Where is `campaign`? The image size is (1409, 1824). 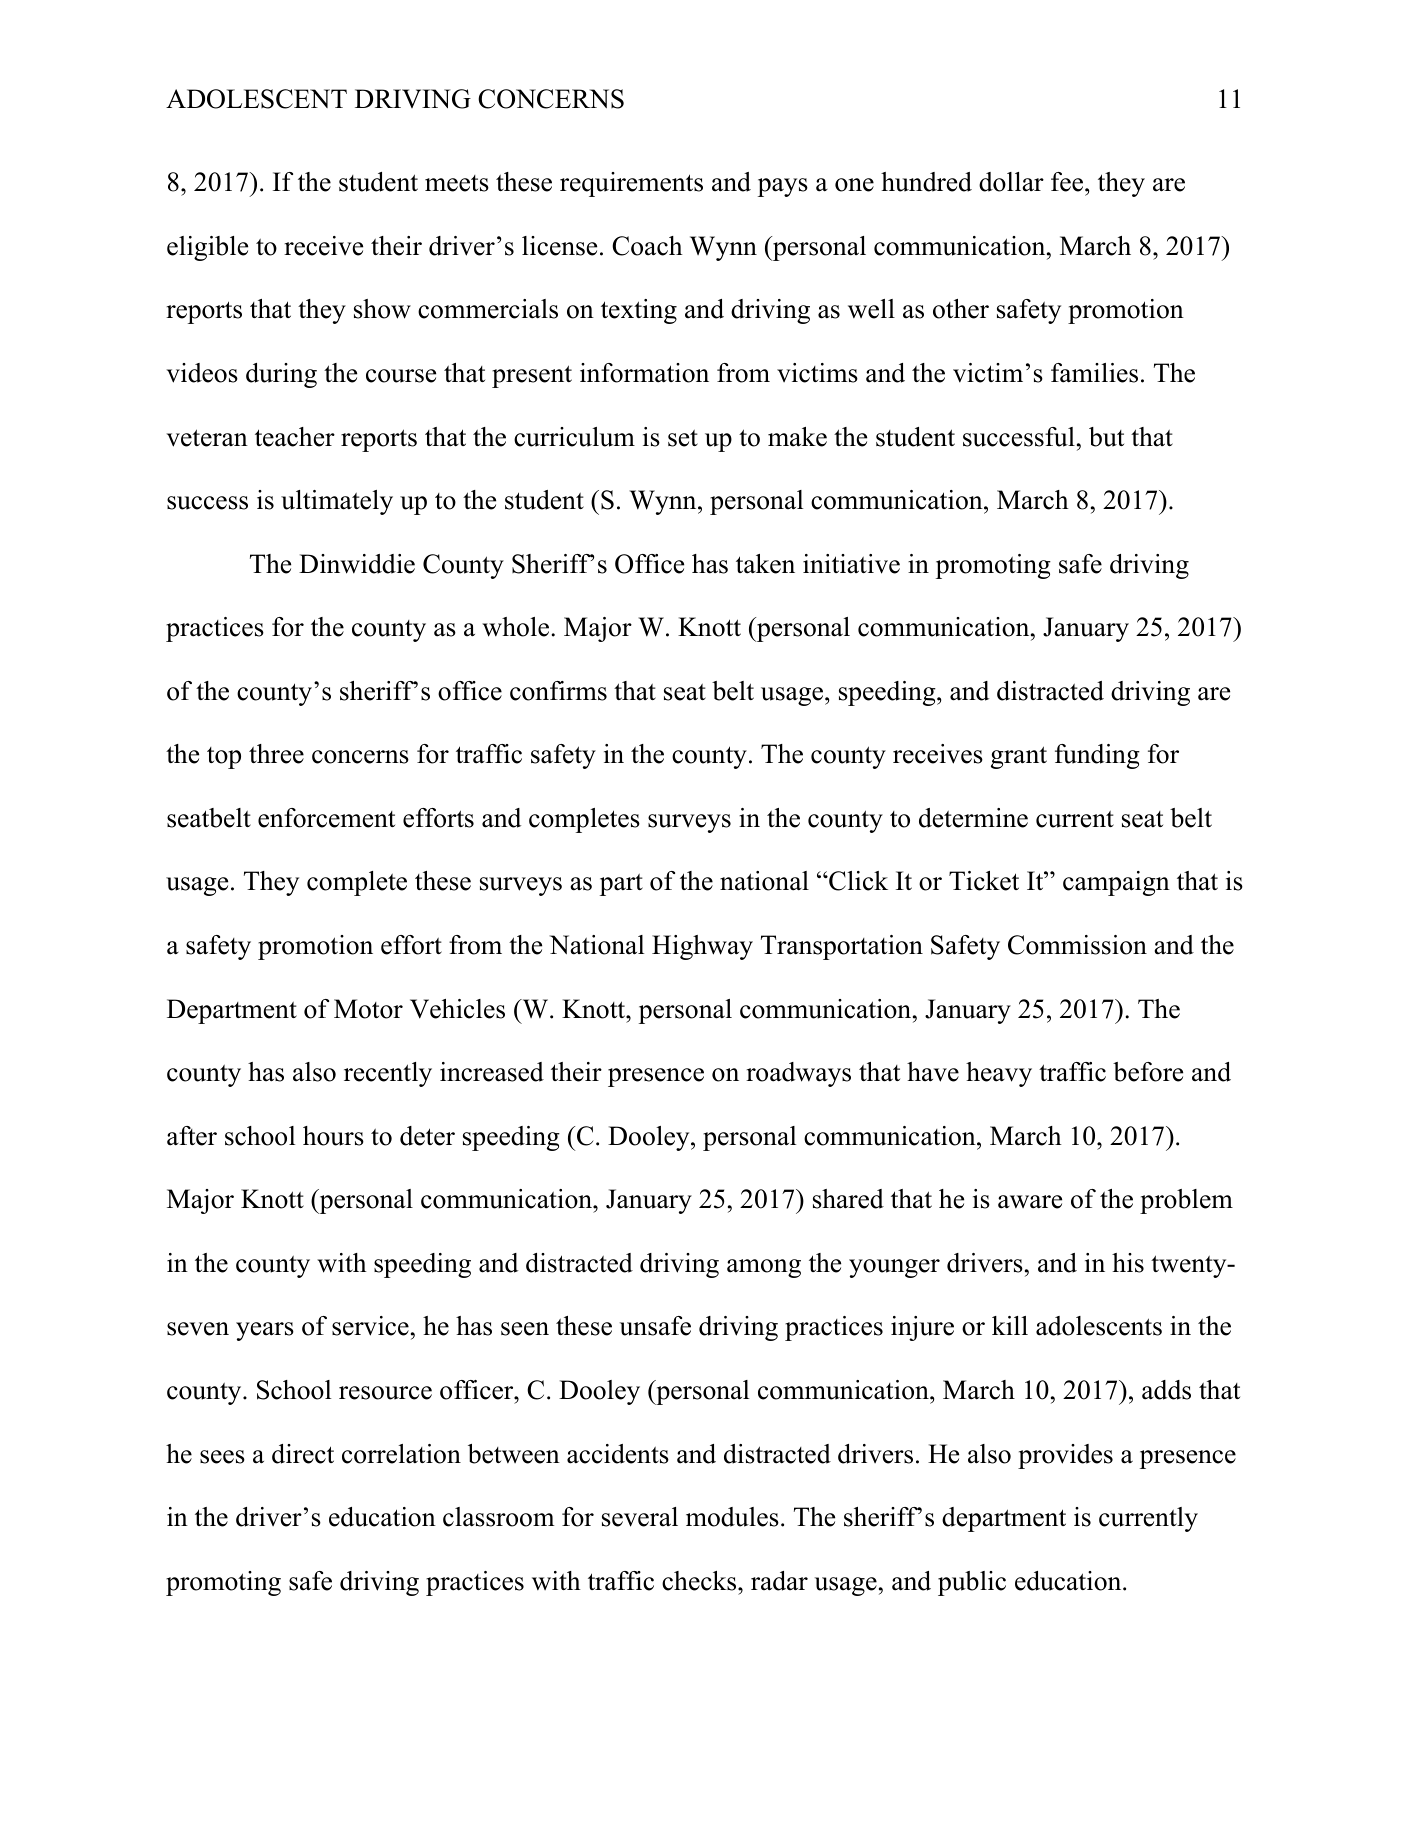
campaign is located at coordinates (1116, 883).
